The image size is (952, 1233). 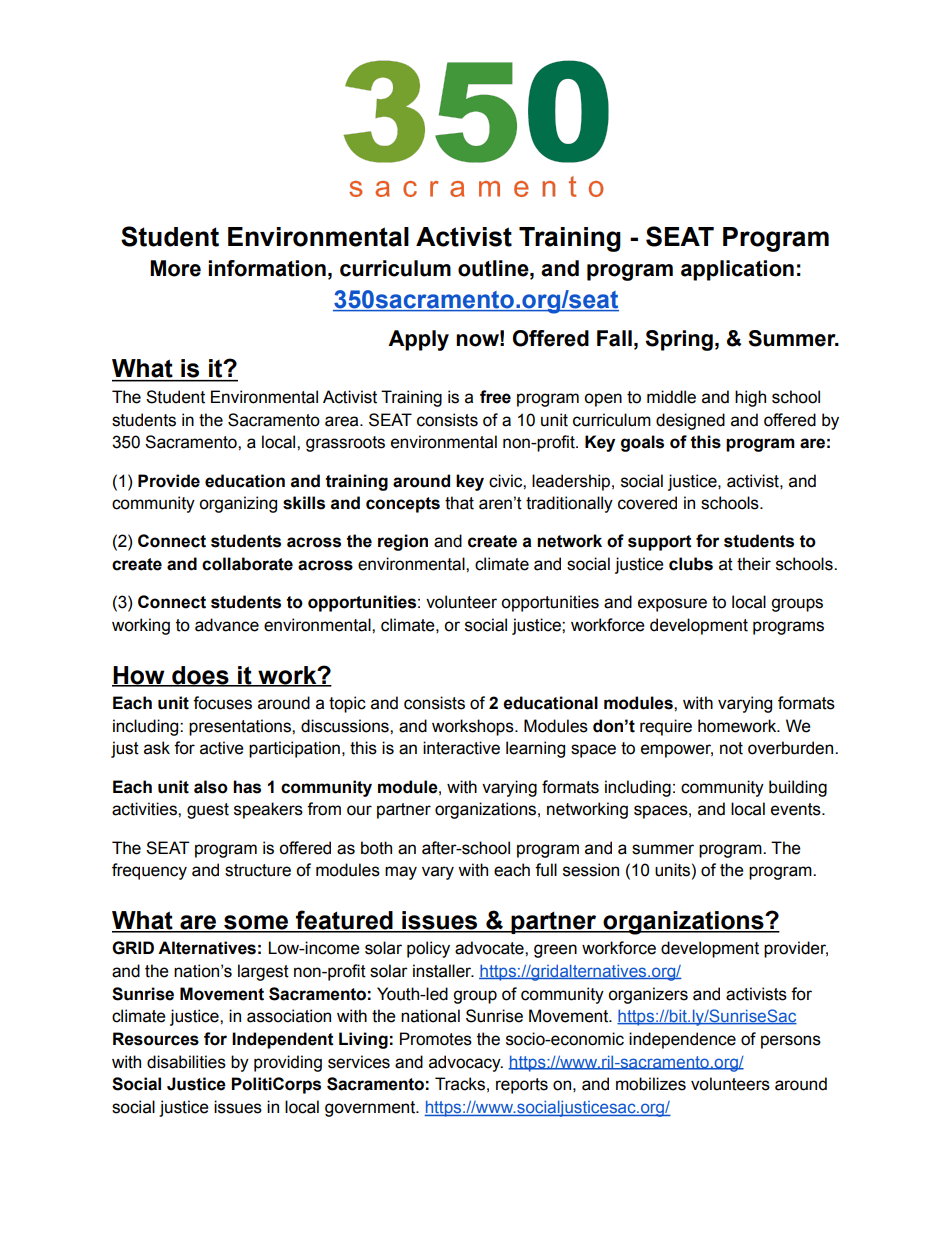 What do you see at coordinates (651, 1084) in the screenshot?
I see `mobilizes` at bounding box center [651, 1084].
